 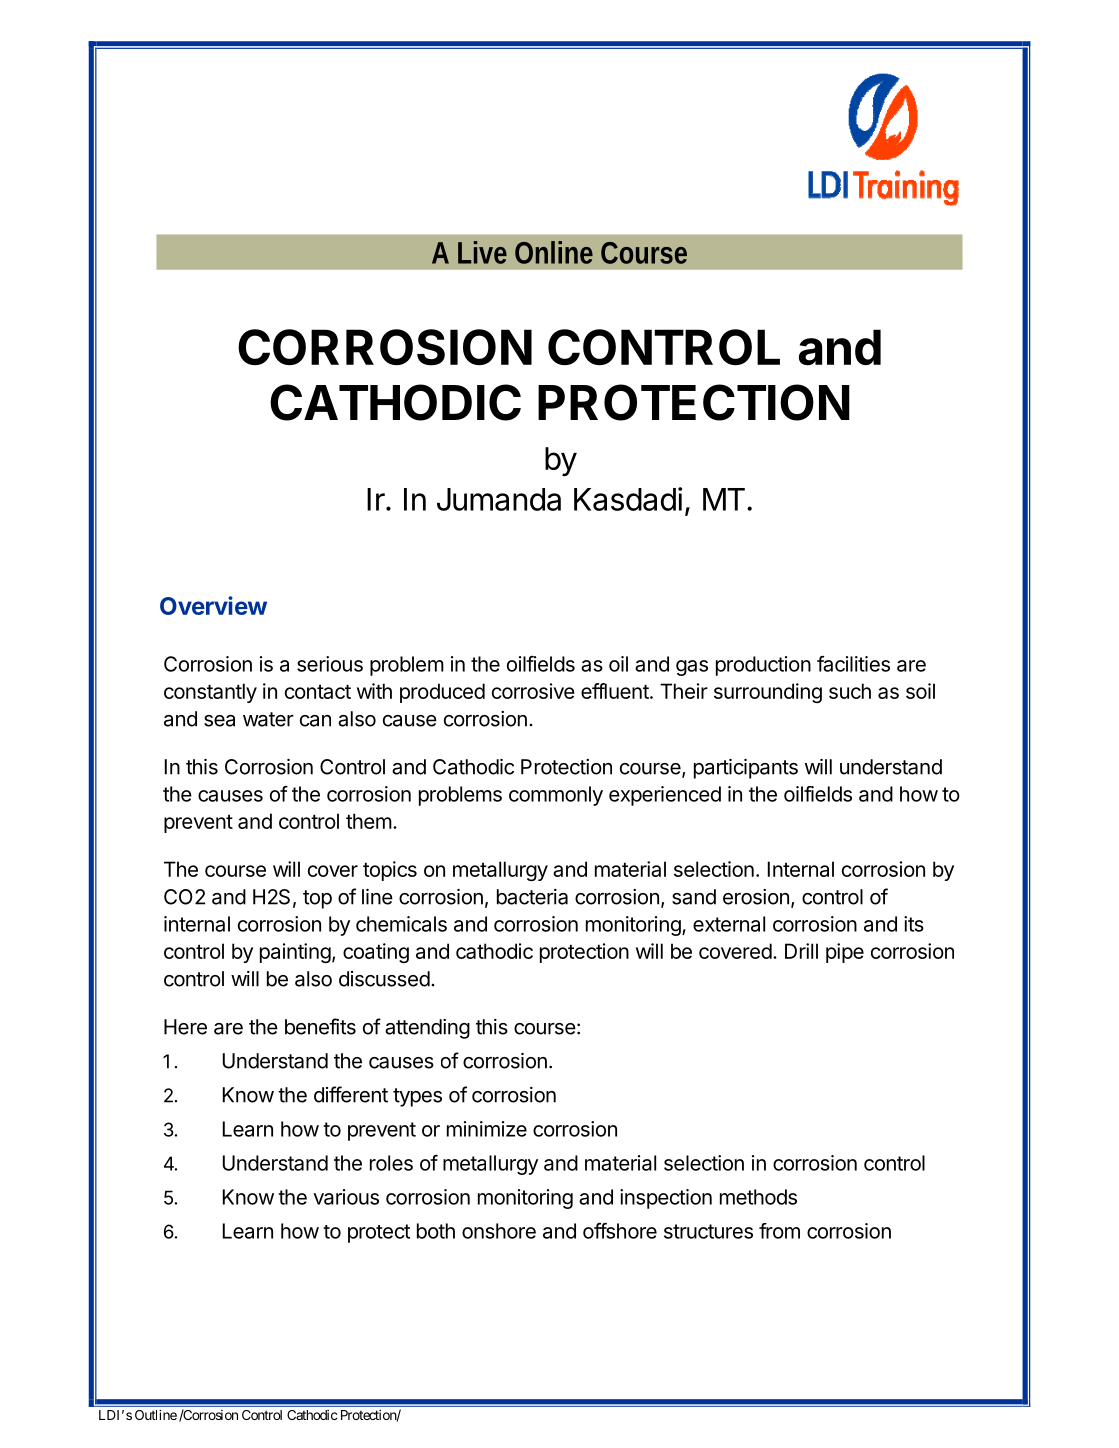 What do you see at coordinates (533, 691) in the screenshot?
I see `corrosive` at bounding box center [533, 691].
